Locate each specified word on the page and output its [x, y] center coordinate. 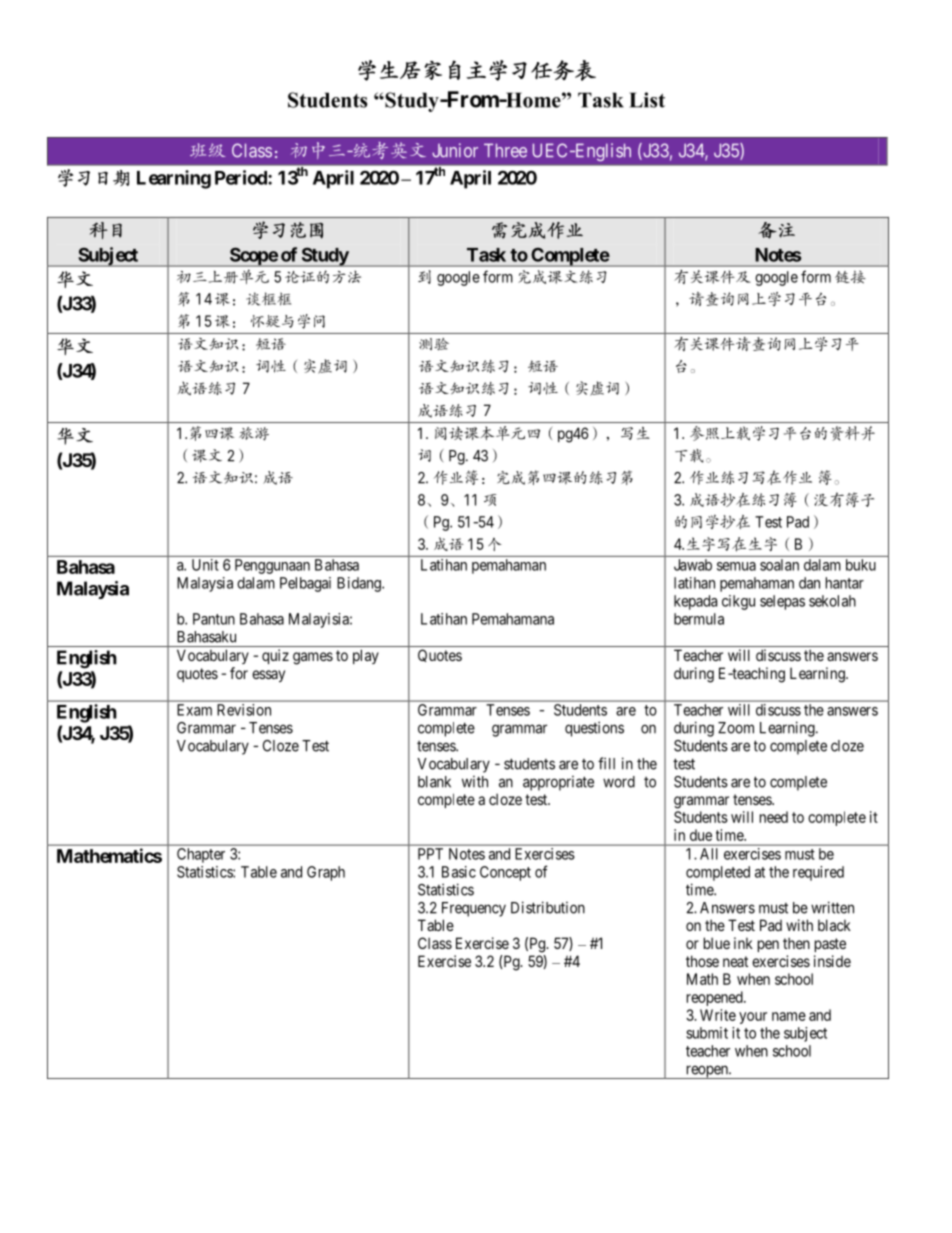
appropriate [558, 783]
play [366, 656]
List [647, 100]
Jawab [693, 565]
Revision [244, 710]
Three [505, 150]
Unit [205, 565]
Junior [455, 150]
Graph [326, 873]
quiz [275, 656]
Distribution [548, 907]
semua [736, 566]
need [774, 817]
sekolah [832, 601]
